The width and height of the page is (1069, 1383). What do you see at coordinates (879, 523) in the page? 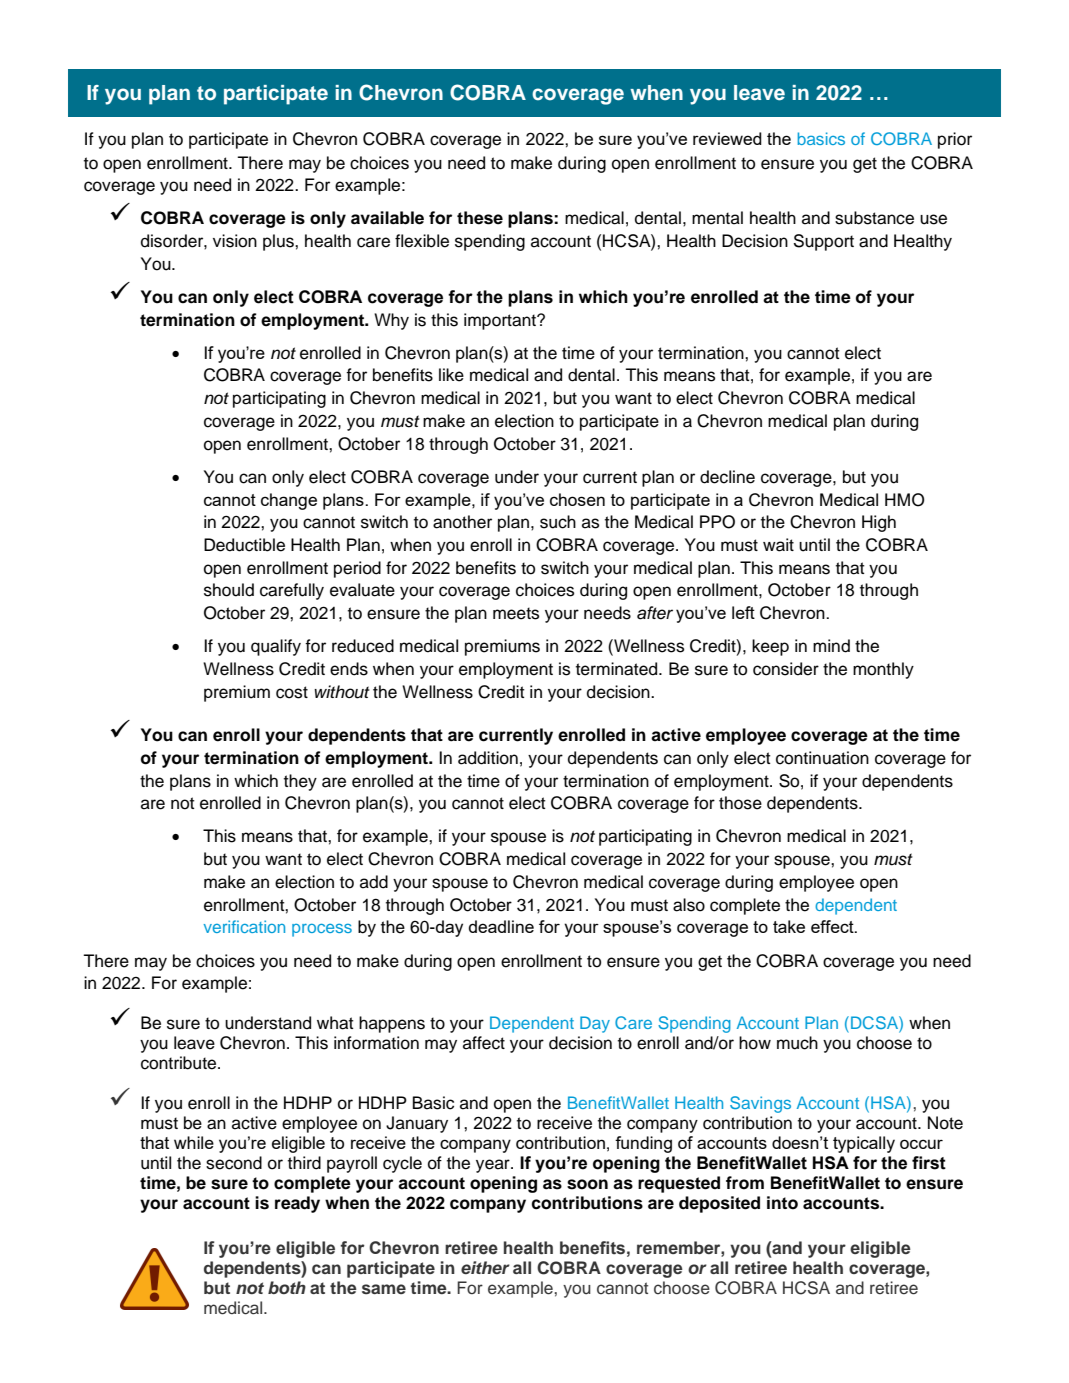
I see `High` at bounding box center [879, 523].
